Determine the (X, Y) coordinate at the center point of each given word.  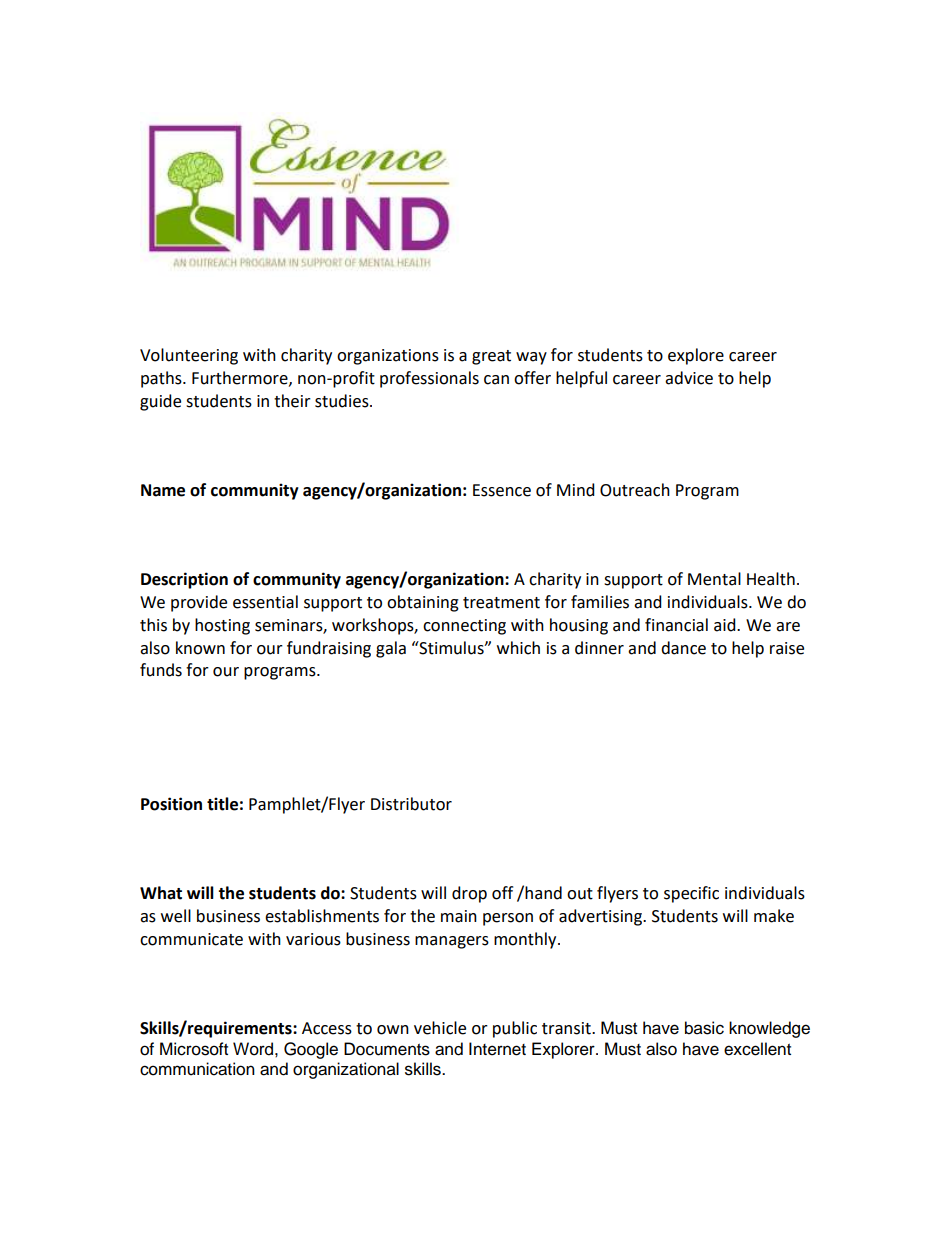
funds (161, 670)
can (496, 380)
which (518, 648)
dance (683, 648)
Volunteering (189, 356)
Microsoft (194, 1049)
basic (704, 1028)
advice (689, 378)
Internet (497, 1049)
